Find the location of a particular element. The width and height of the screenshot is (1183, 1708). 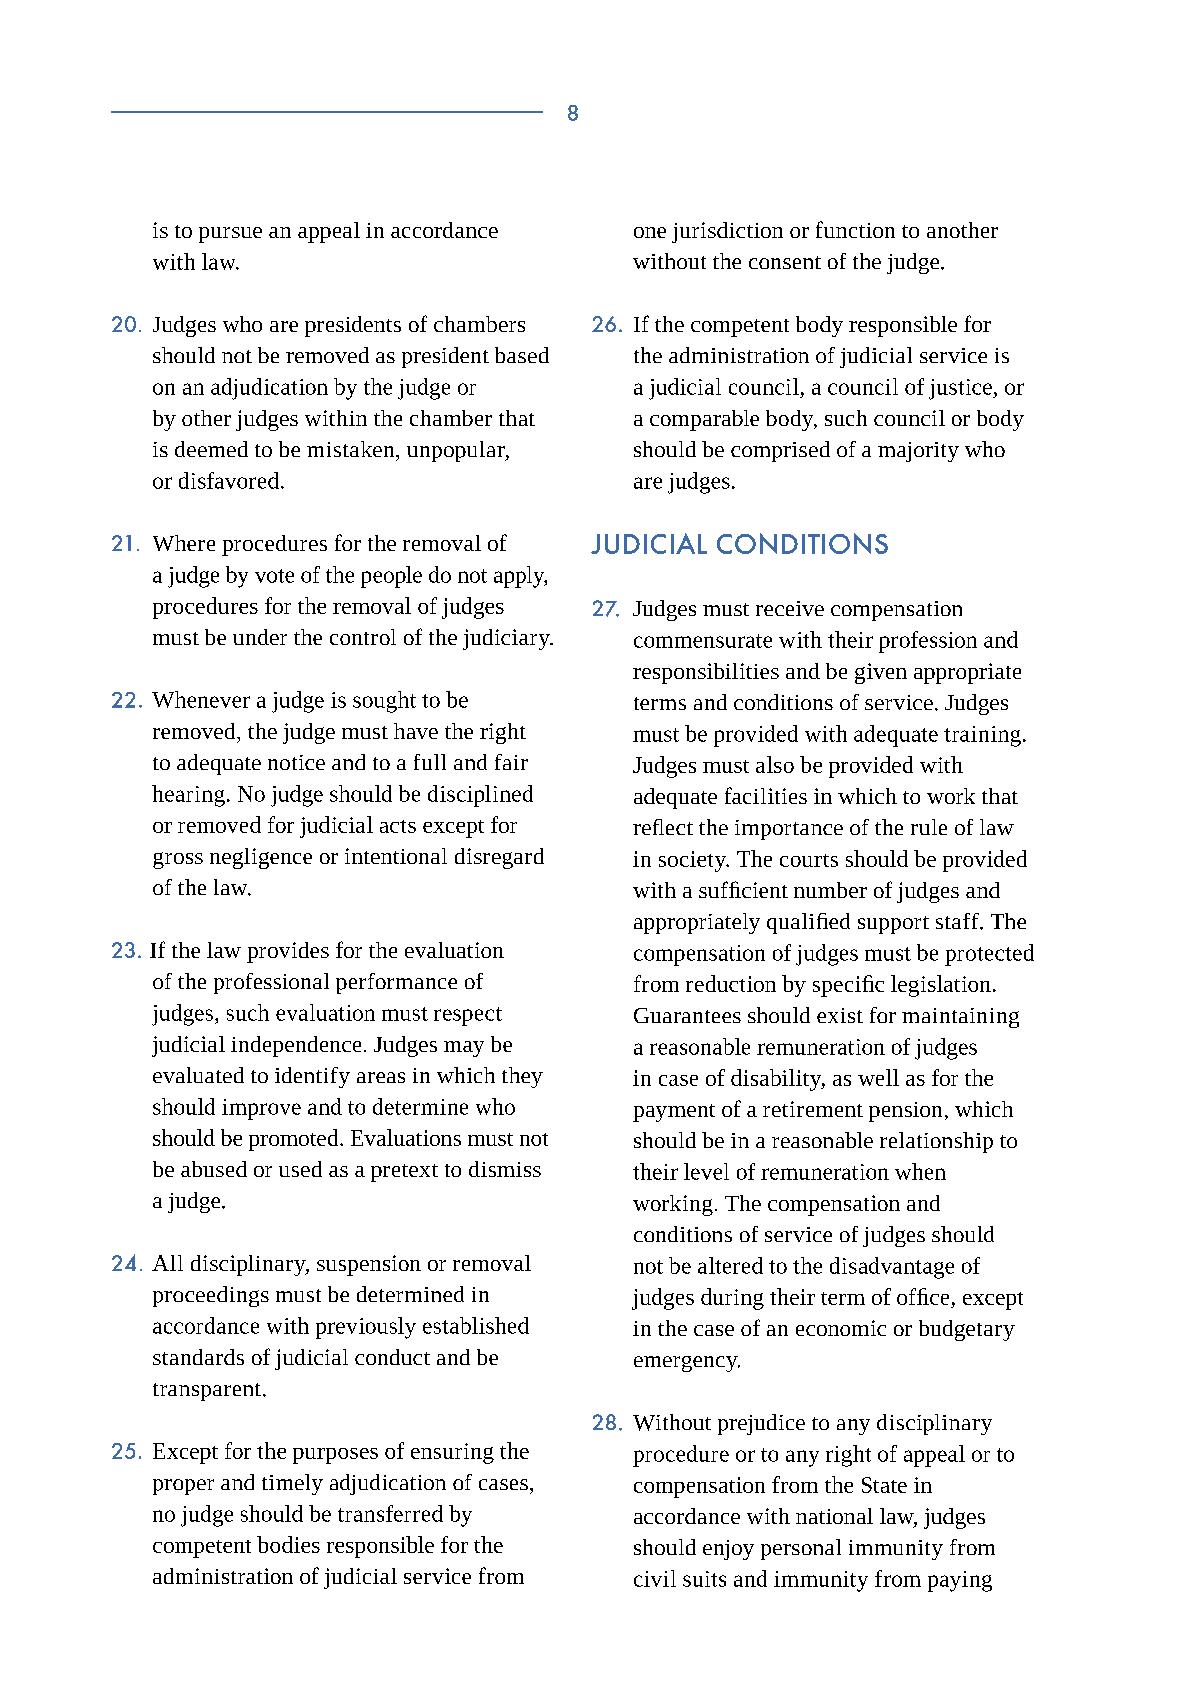

under is located at coordinates (260, 637).
